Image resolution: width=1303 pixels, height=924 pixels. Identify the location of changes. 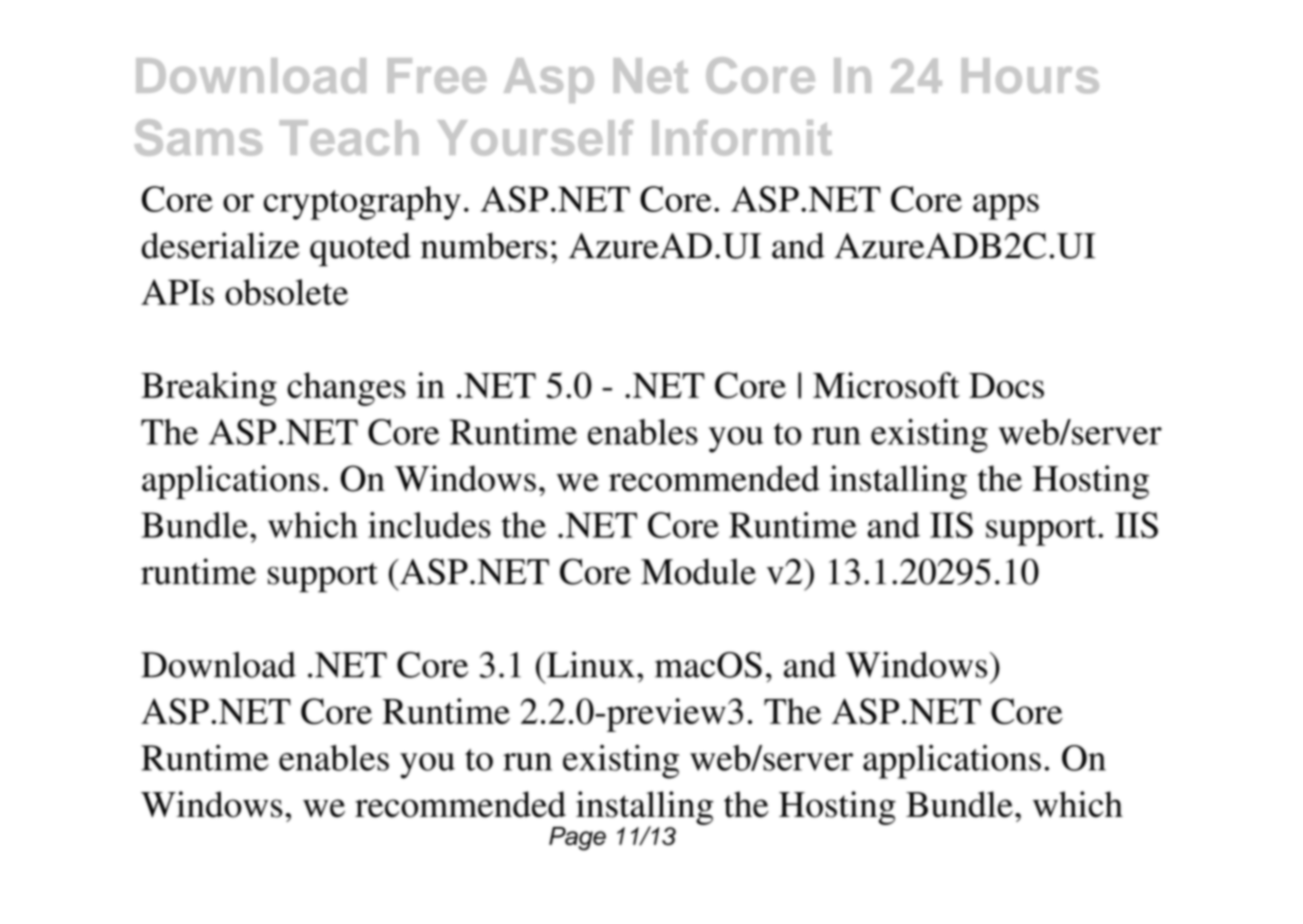
(346, 389).
